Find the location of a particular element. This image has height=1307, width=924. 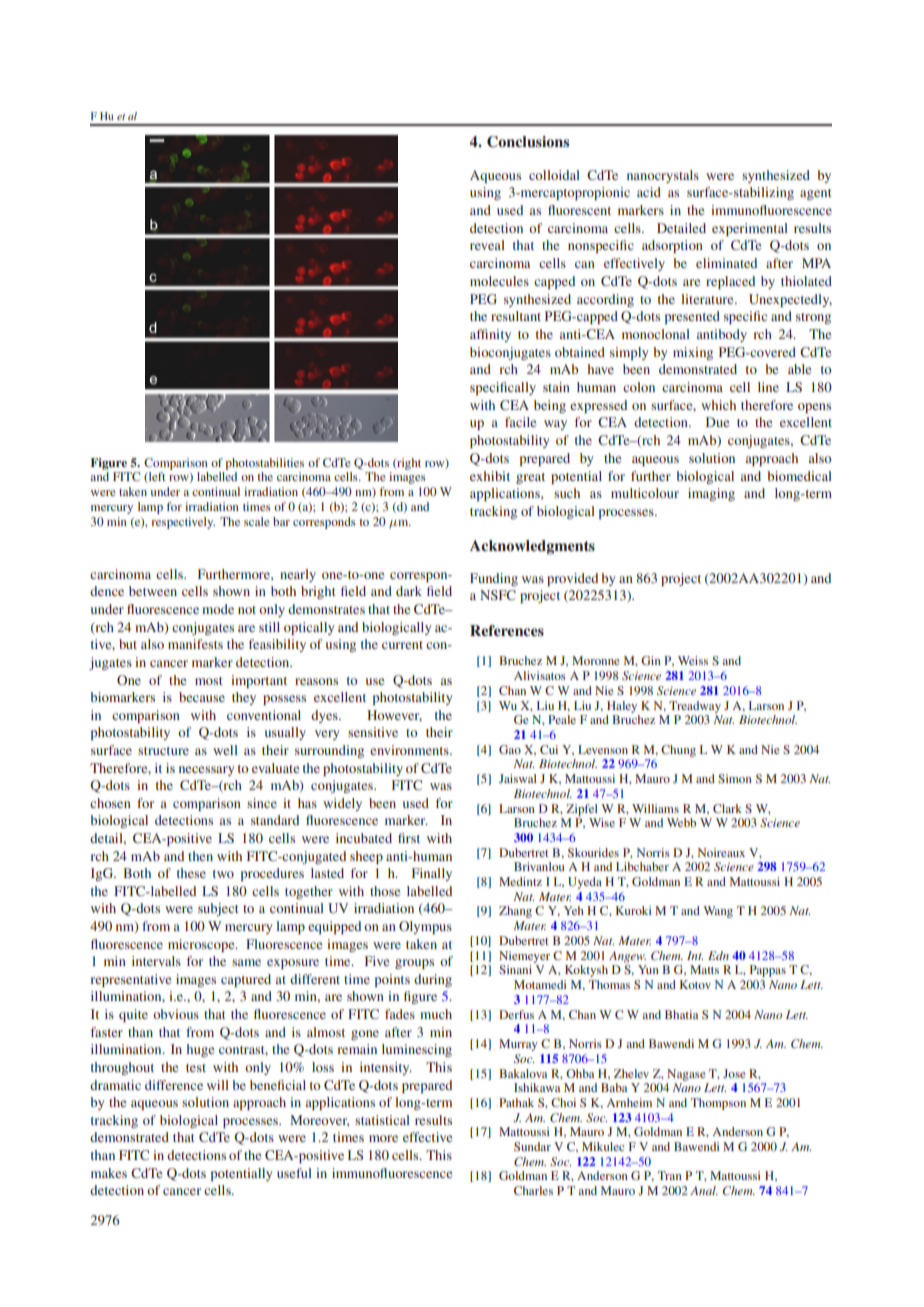

makes is located at coordinates (109, 1173).
